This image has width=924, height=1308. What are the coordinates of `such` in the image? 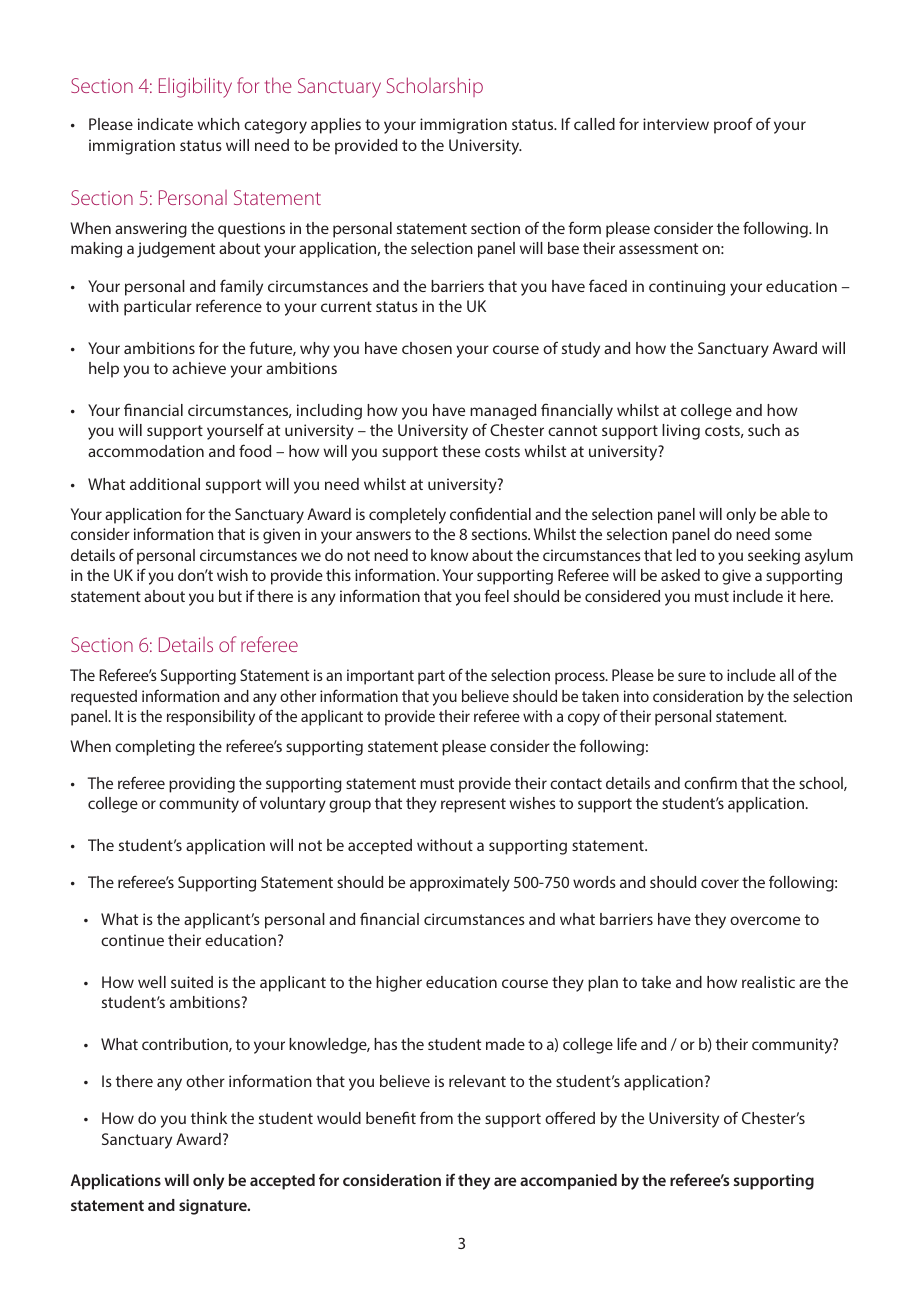 It's located at (764, 430).
